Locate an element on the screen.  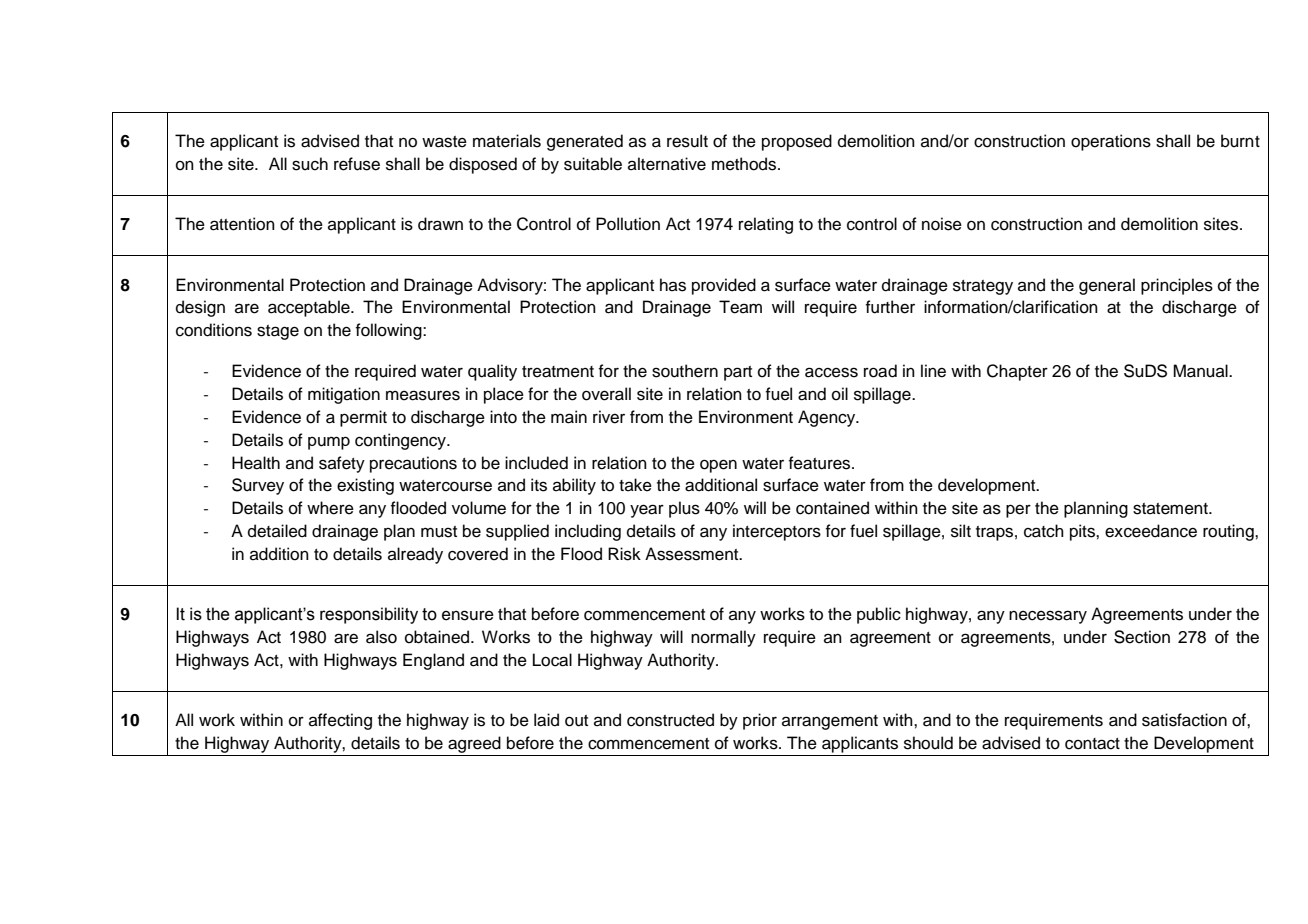
prior is located at coordinates (760, 721).
